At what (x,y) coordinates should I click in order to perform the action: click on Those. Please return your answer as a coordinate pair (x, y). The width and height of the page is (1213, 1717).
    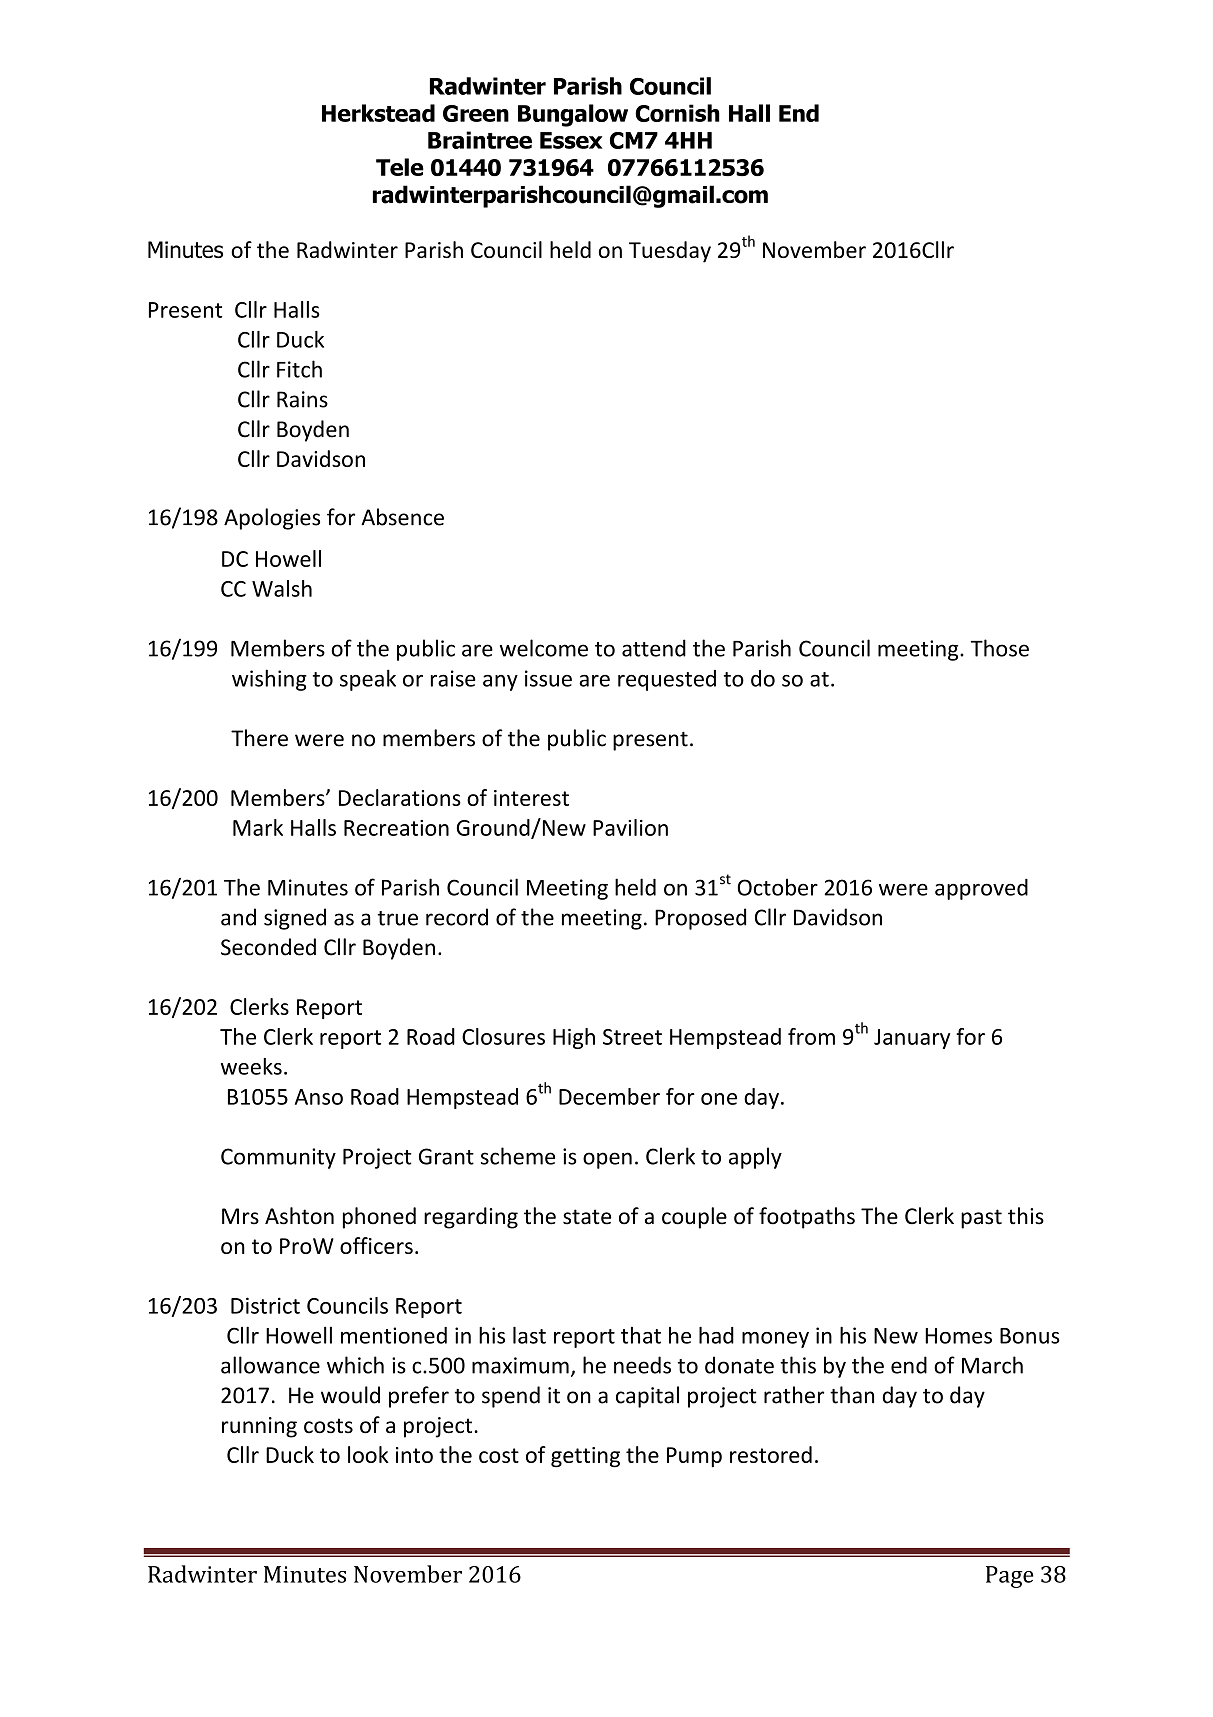
    Looking at the image, I should click on (1000, 648).
